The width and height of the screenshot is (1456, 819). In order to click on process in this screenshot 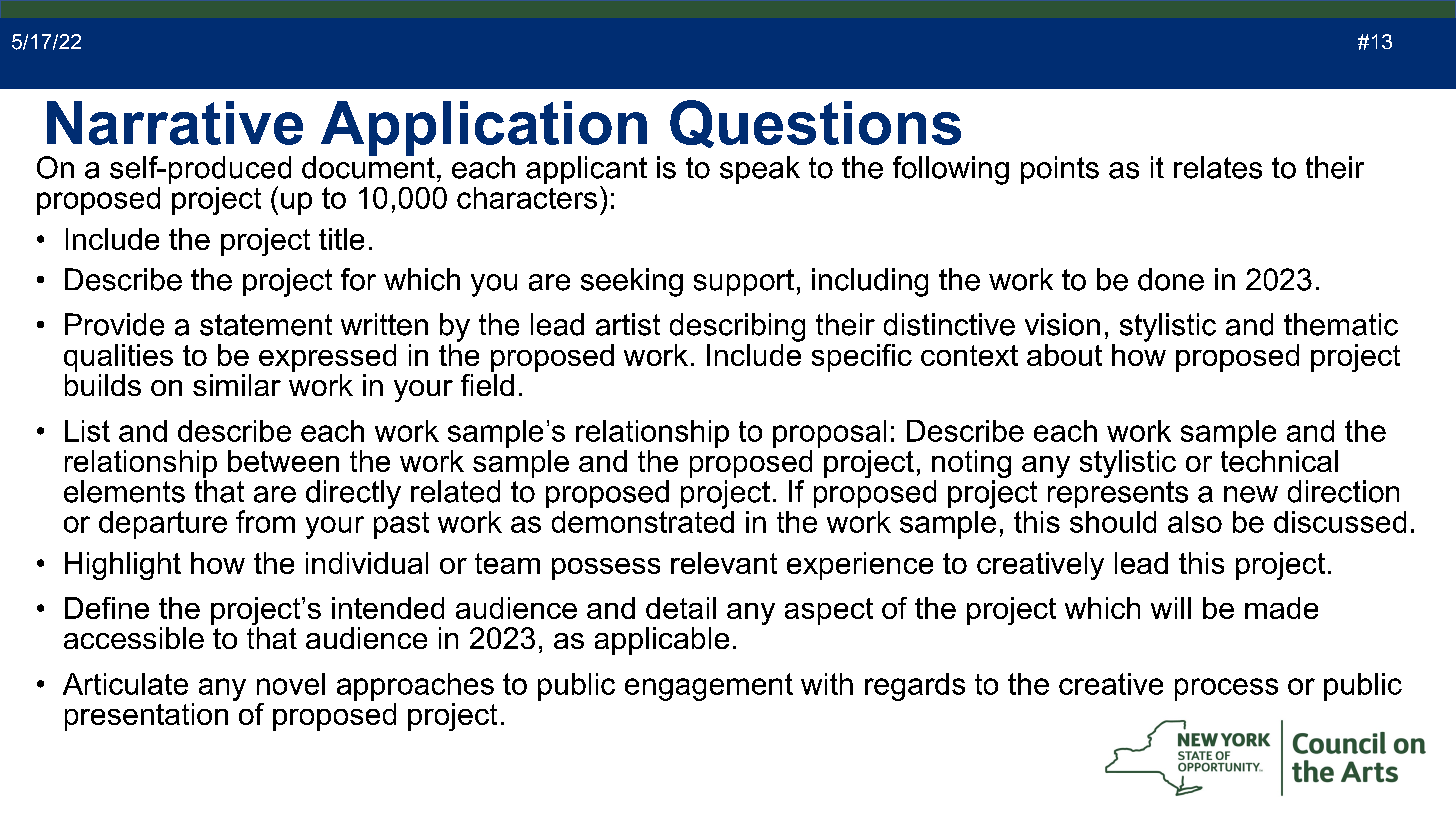, I will do `click(1226, 689)`.
